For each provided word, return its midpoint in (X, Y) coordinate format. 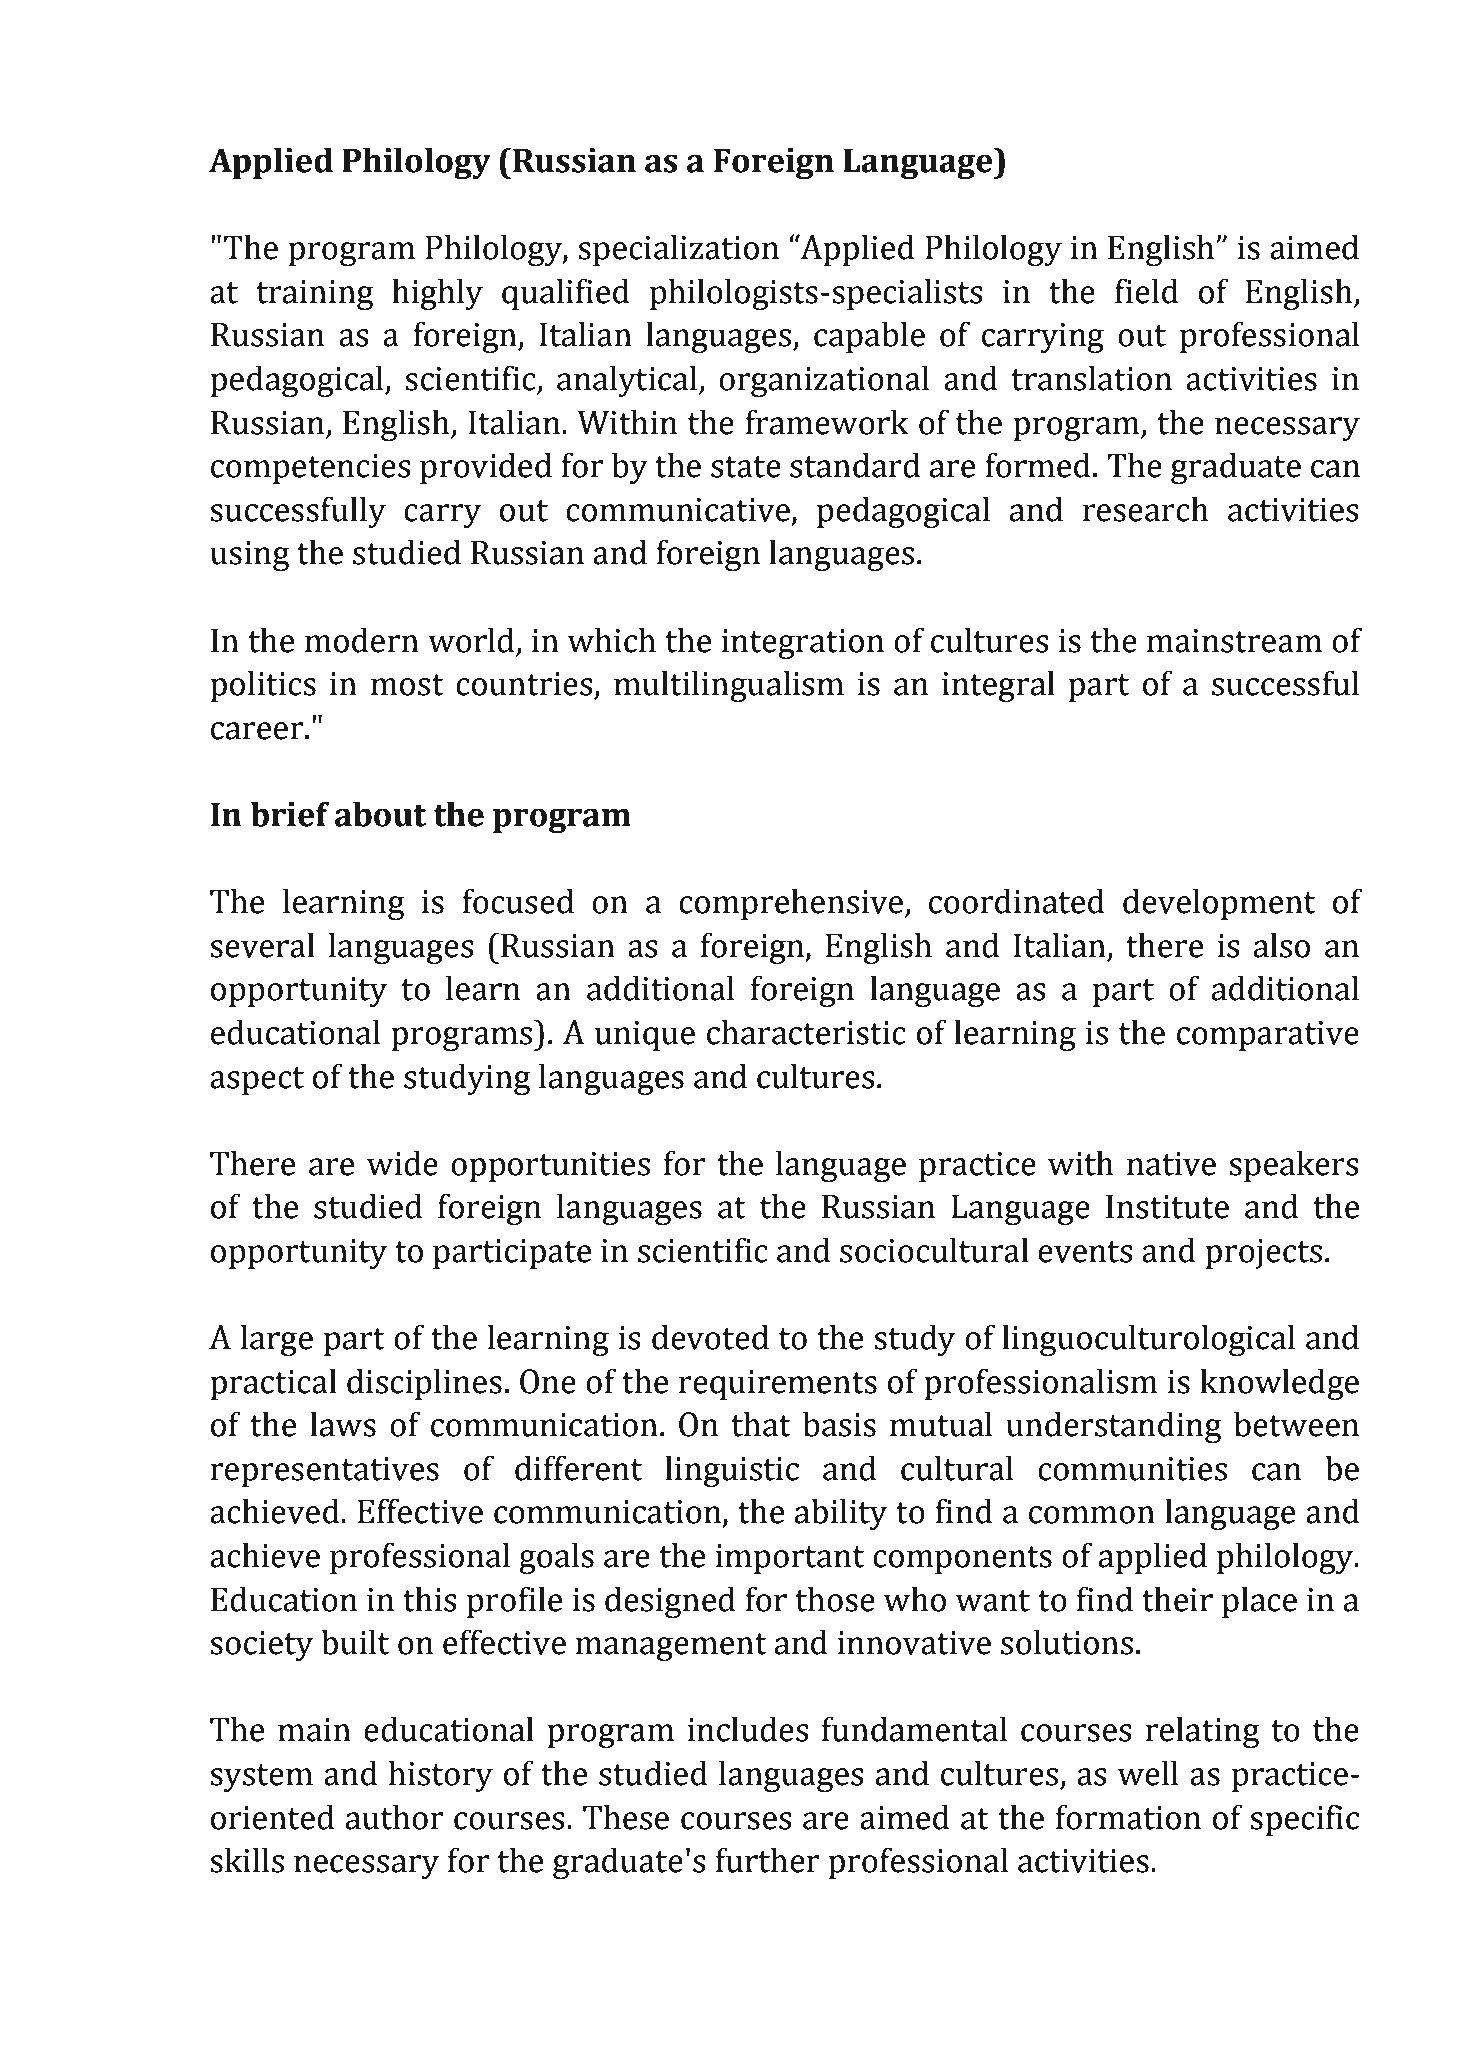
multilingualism (729, 686)
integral (998, 686)
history (440, 1776)
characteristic (806, 1032)
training (315, 295)
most (407, 685)
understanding (1114, 1427)
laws (343, 1424)
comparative (1268, 1036)
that (761, 1424)
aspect (257, 1081)
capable (869, 337)
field (1147, 291)
